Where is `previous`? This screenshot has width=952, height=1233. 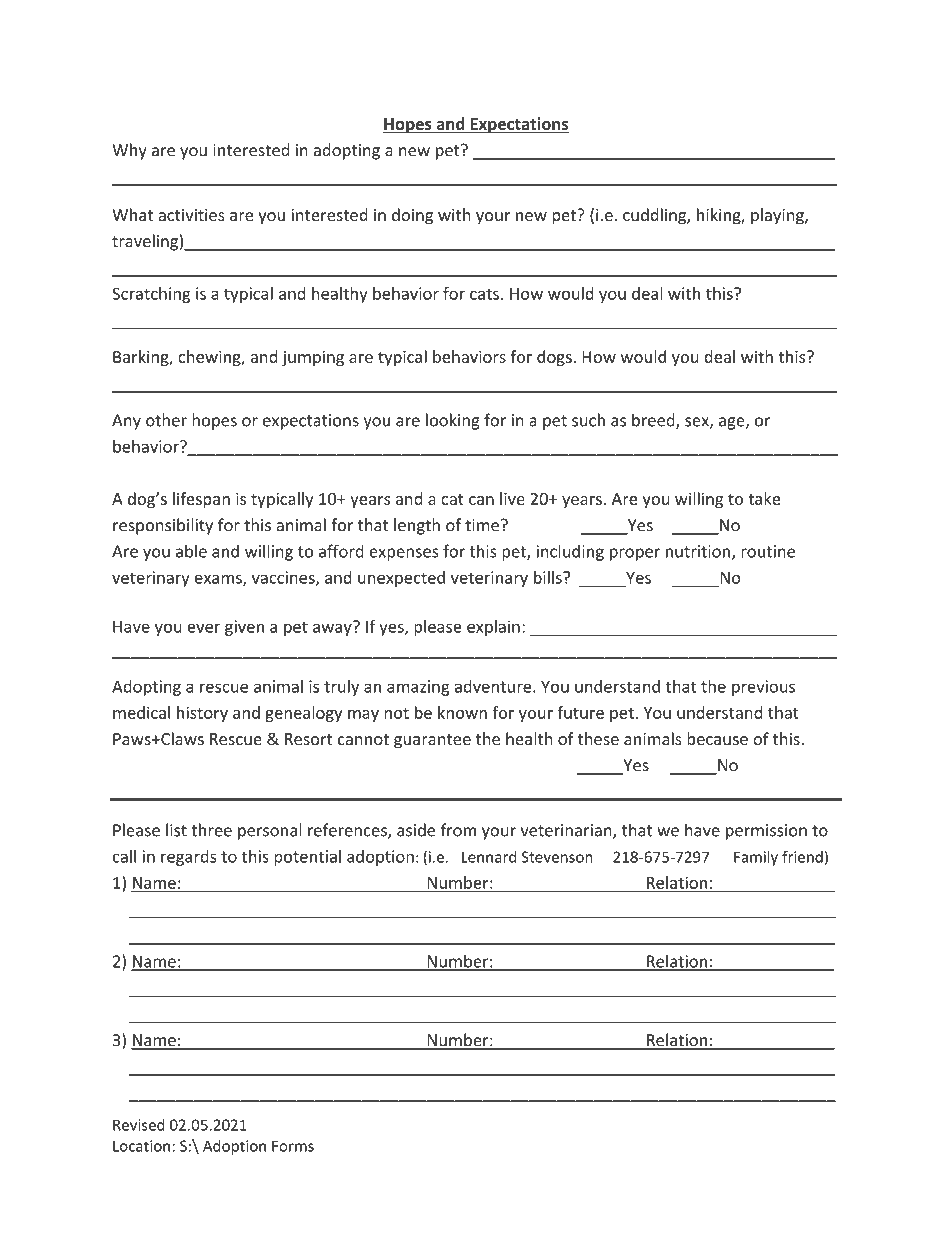 previous is located at coordinates (763, 688).
